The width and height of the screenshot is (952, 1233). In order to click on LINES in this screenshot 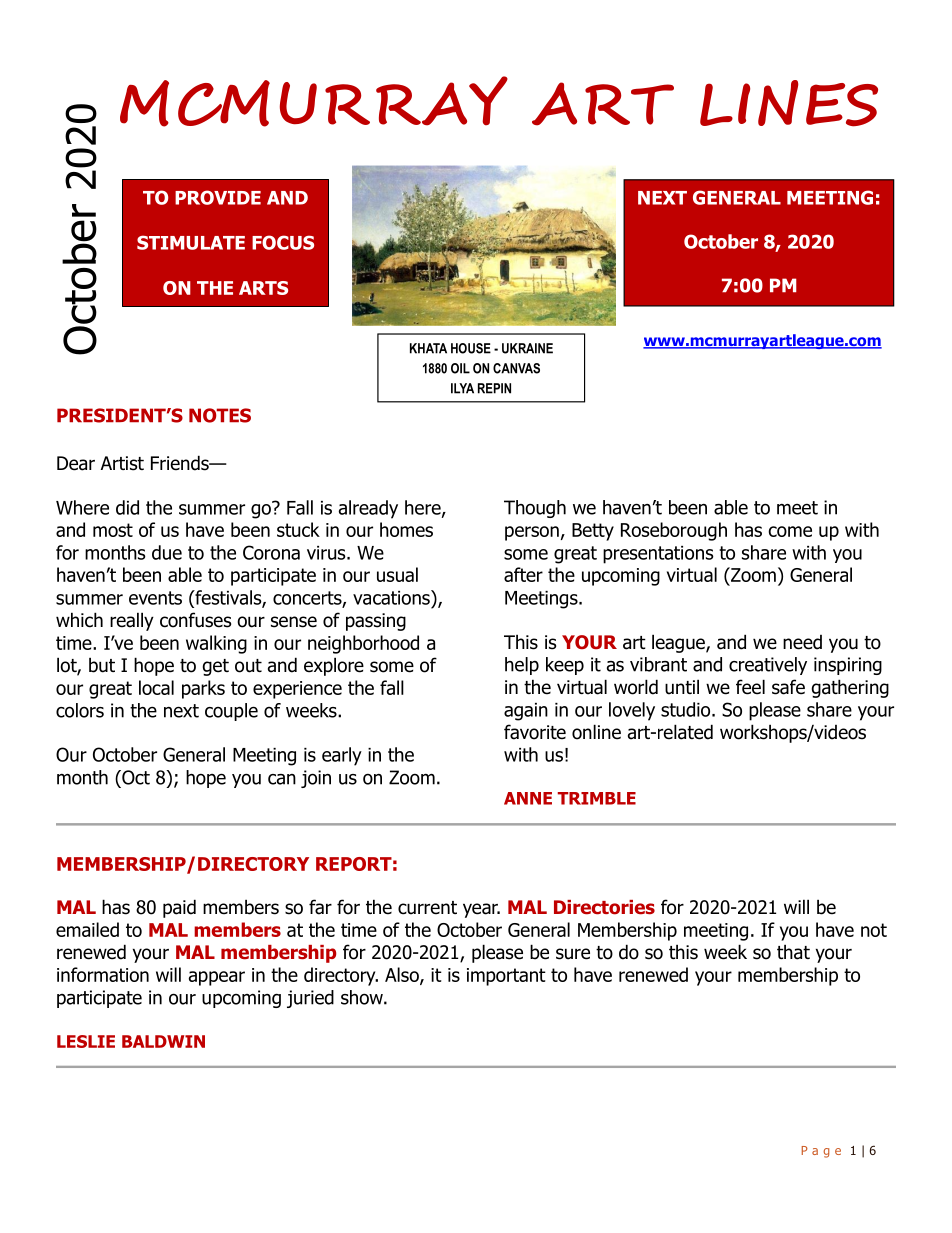, I will do `click(789, 103)`.
